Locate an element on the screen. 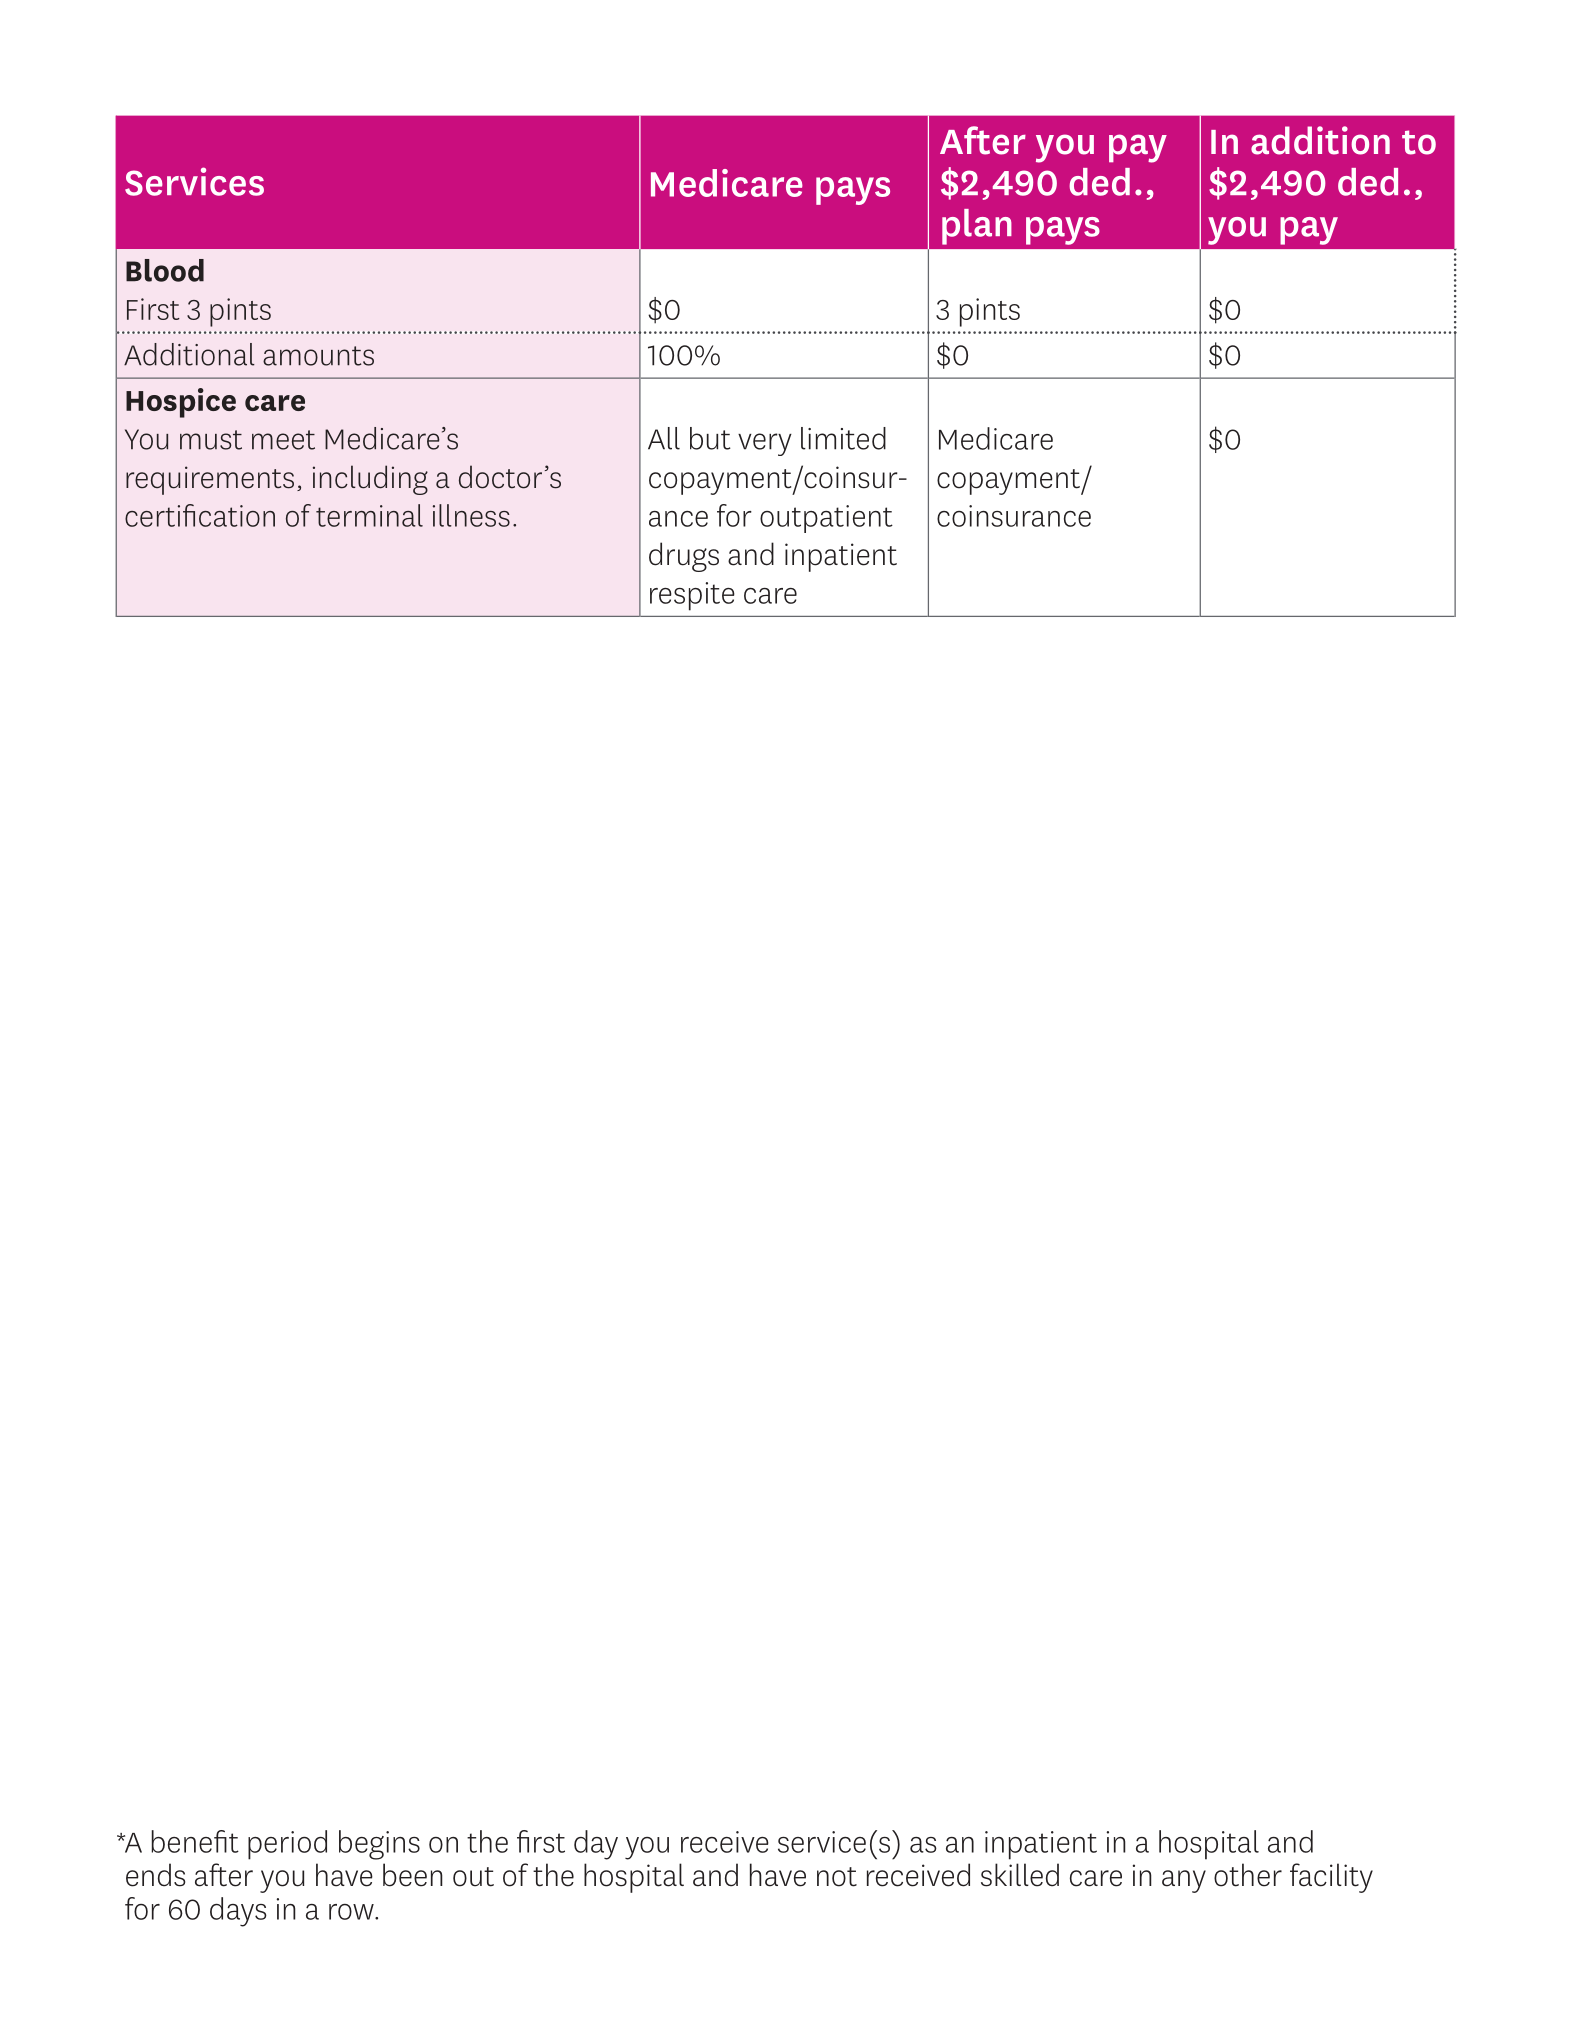 This screenshot has width=1572, height=2035. drugs is located at coordinates (684, 557).
